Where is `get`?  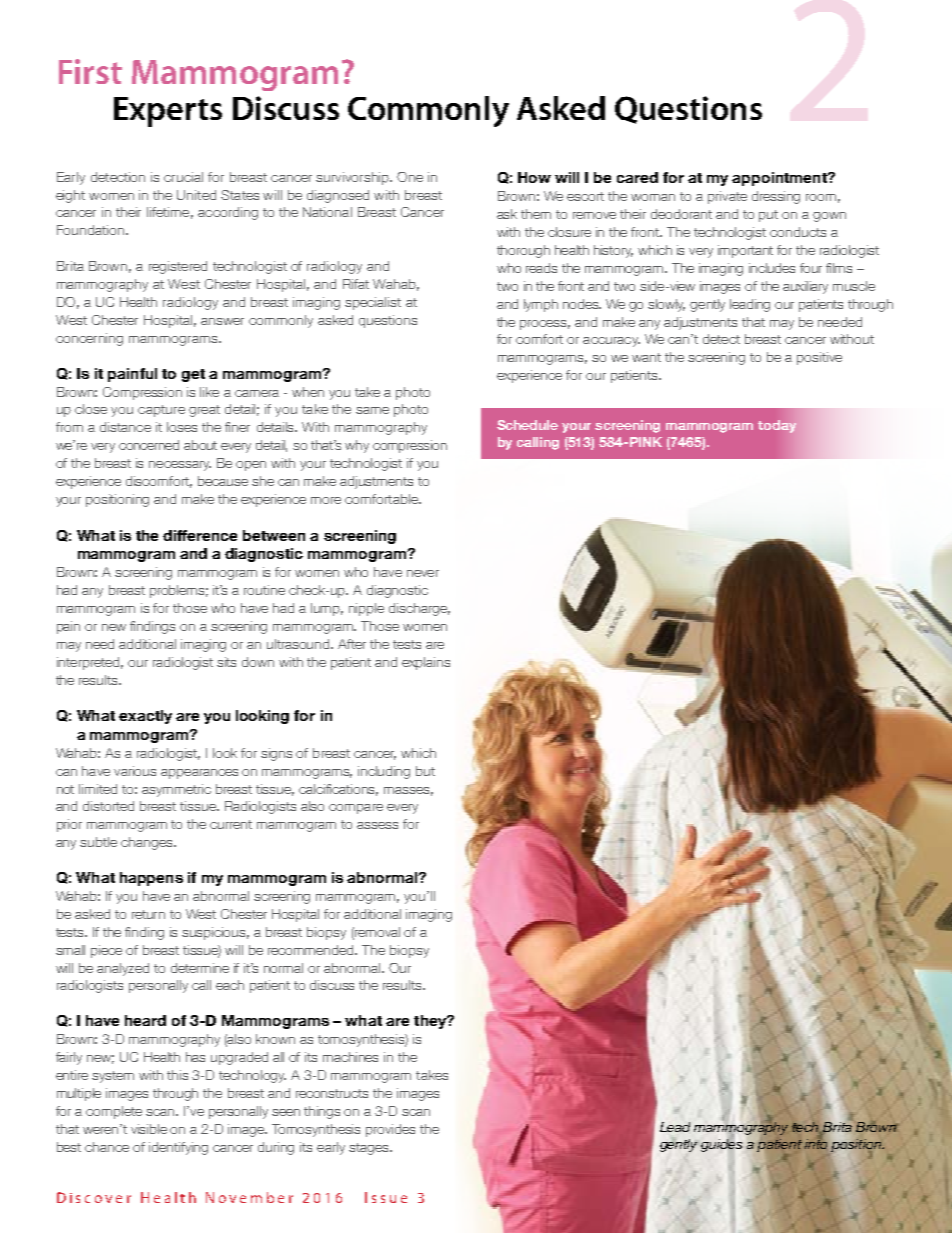 get is located at coordinates (193, 375).
